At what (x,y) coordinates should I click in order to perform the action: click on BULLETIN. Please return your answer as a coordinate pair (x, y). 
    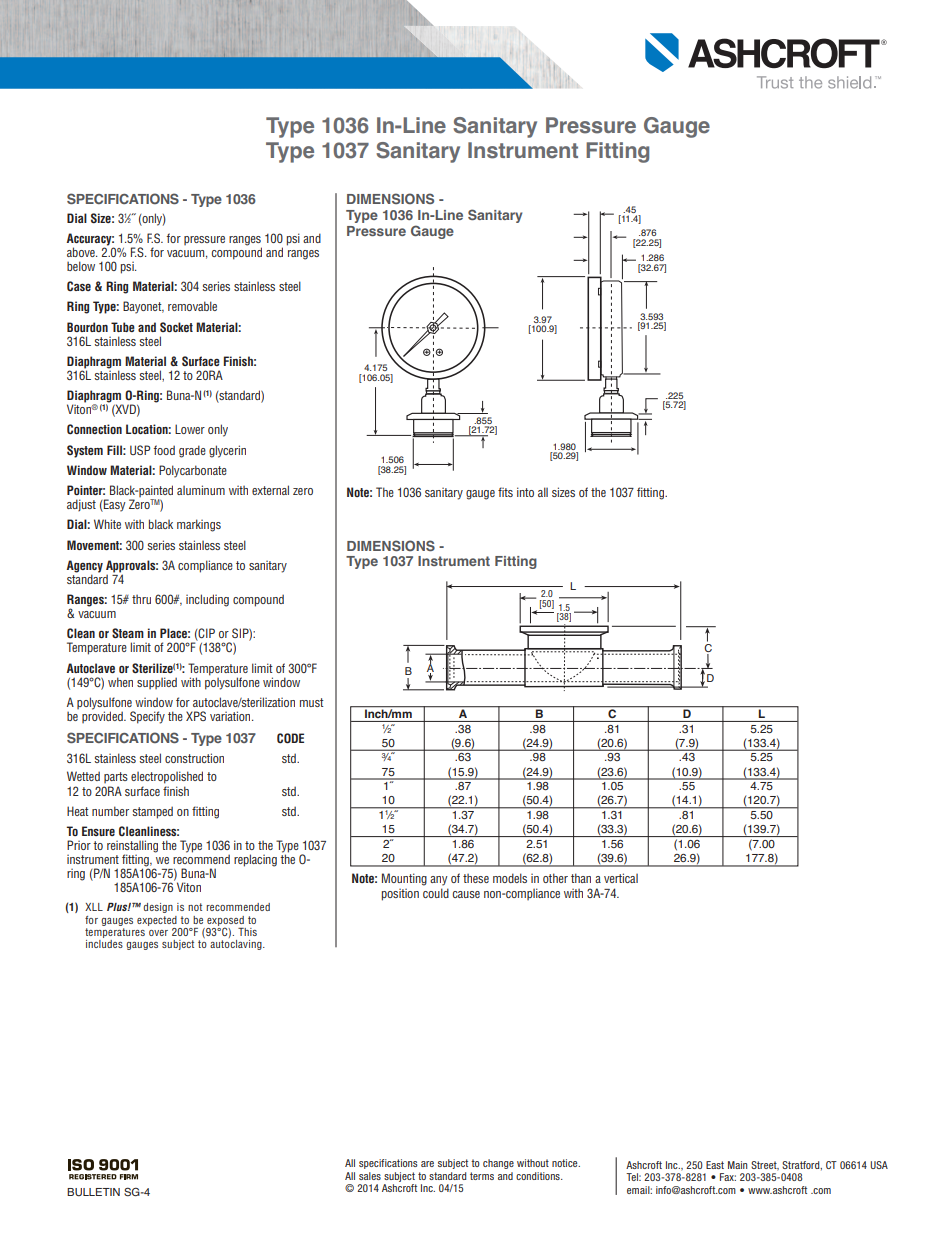
    Looking at the image, I should click on (93, 1192).
